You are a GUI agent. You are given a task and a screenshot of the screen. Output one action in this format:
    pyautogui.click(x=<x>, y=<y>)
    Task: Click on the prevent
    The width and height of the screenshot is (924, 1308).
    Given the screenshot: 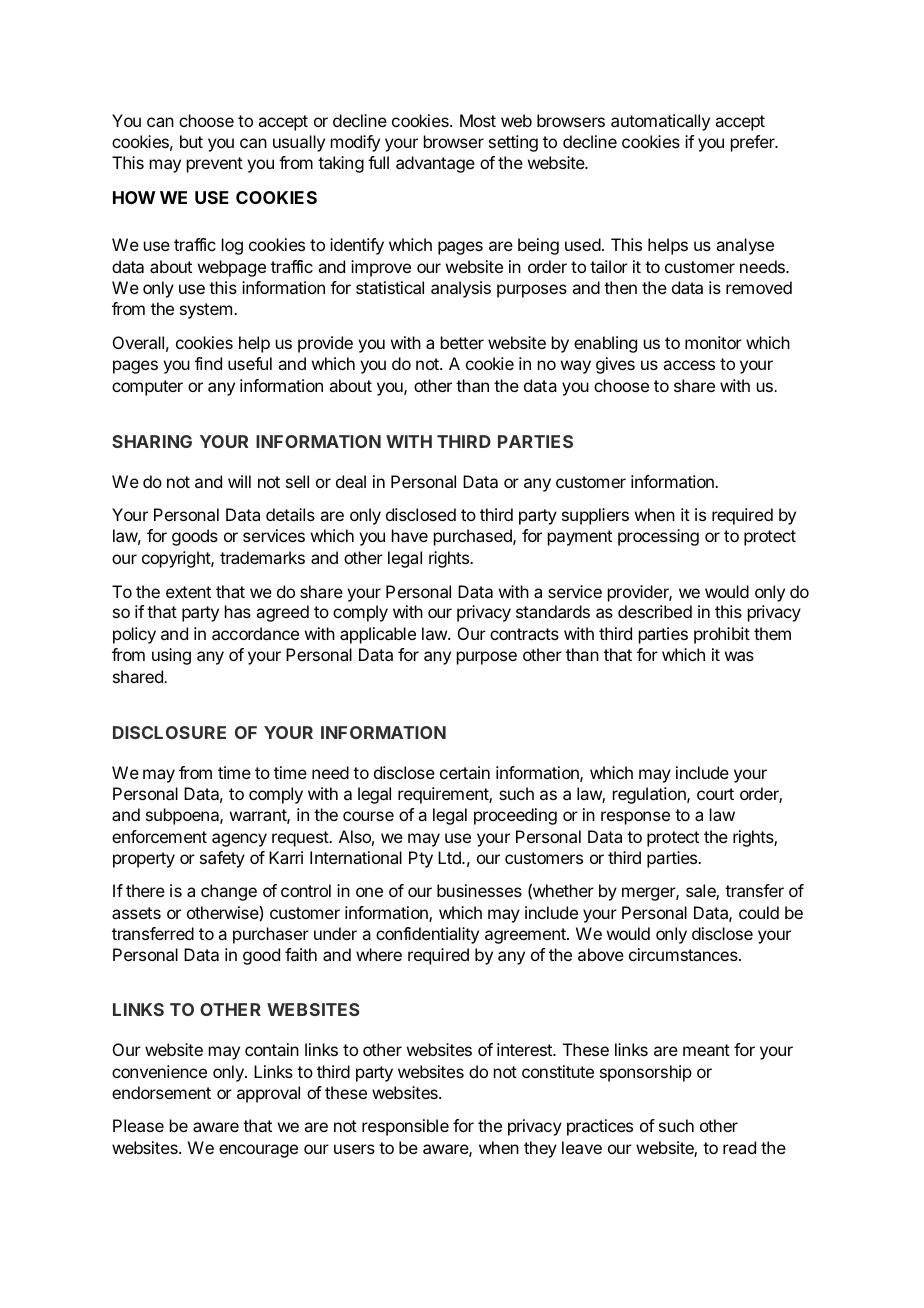 What is the action you would take?
    pyautogui.click(x=215, y=165)
